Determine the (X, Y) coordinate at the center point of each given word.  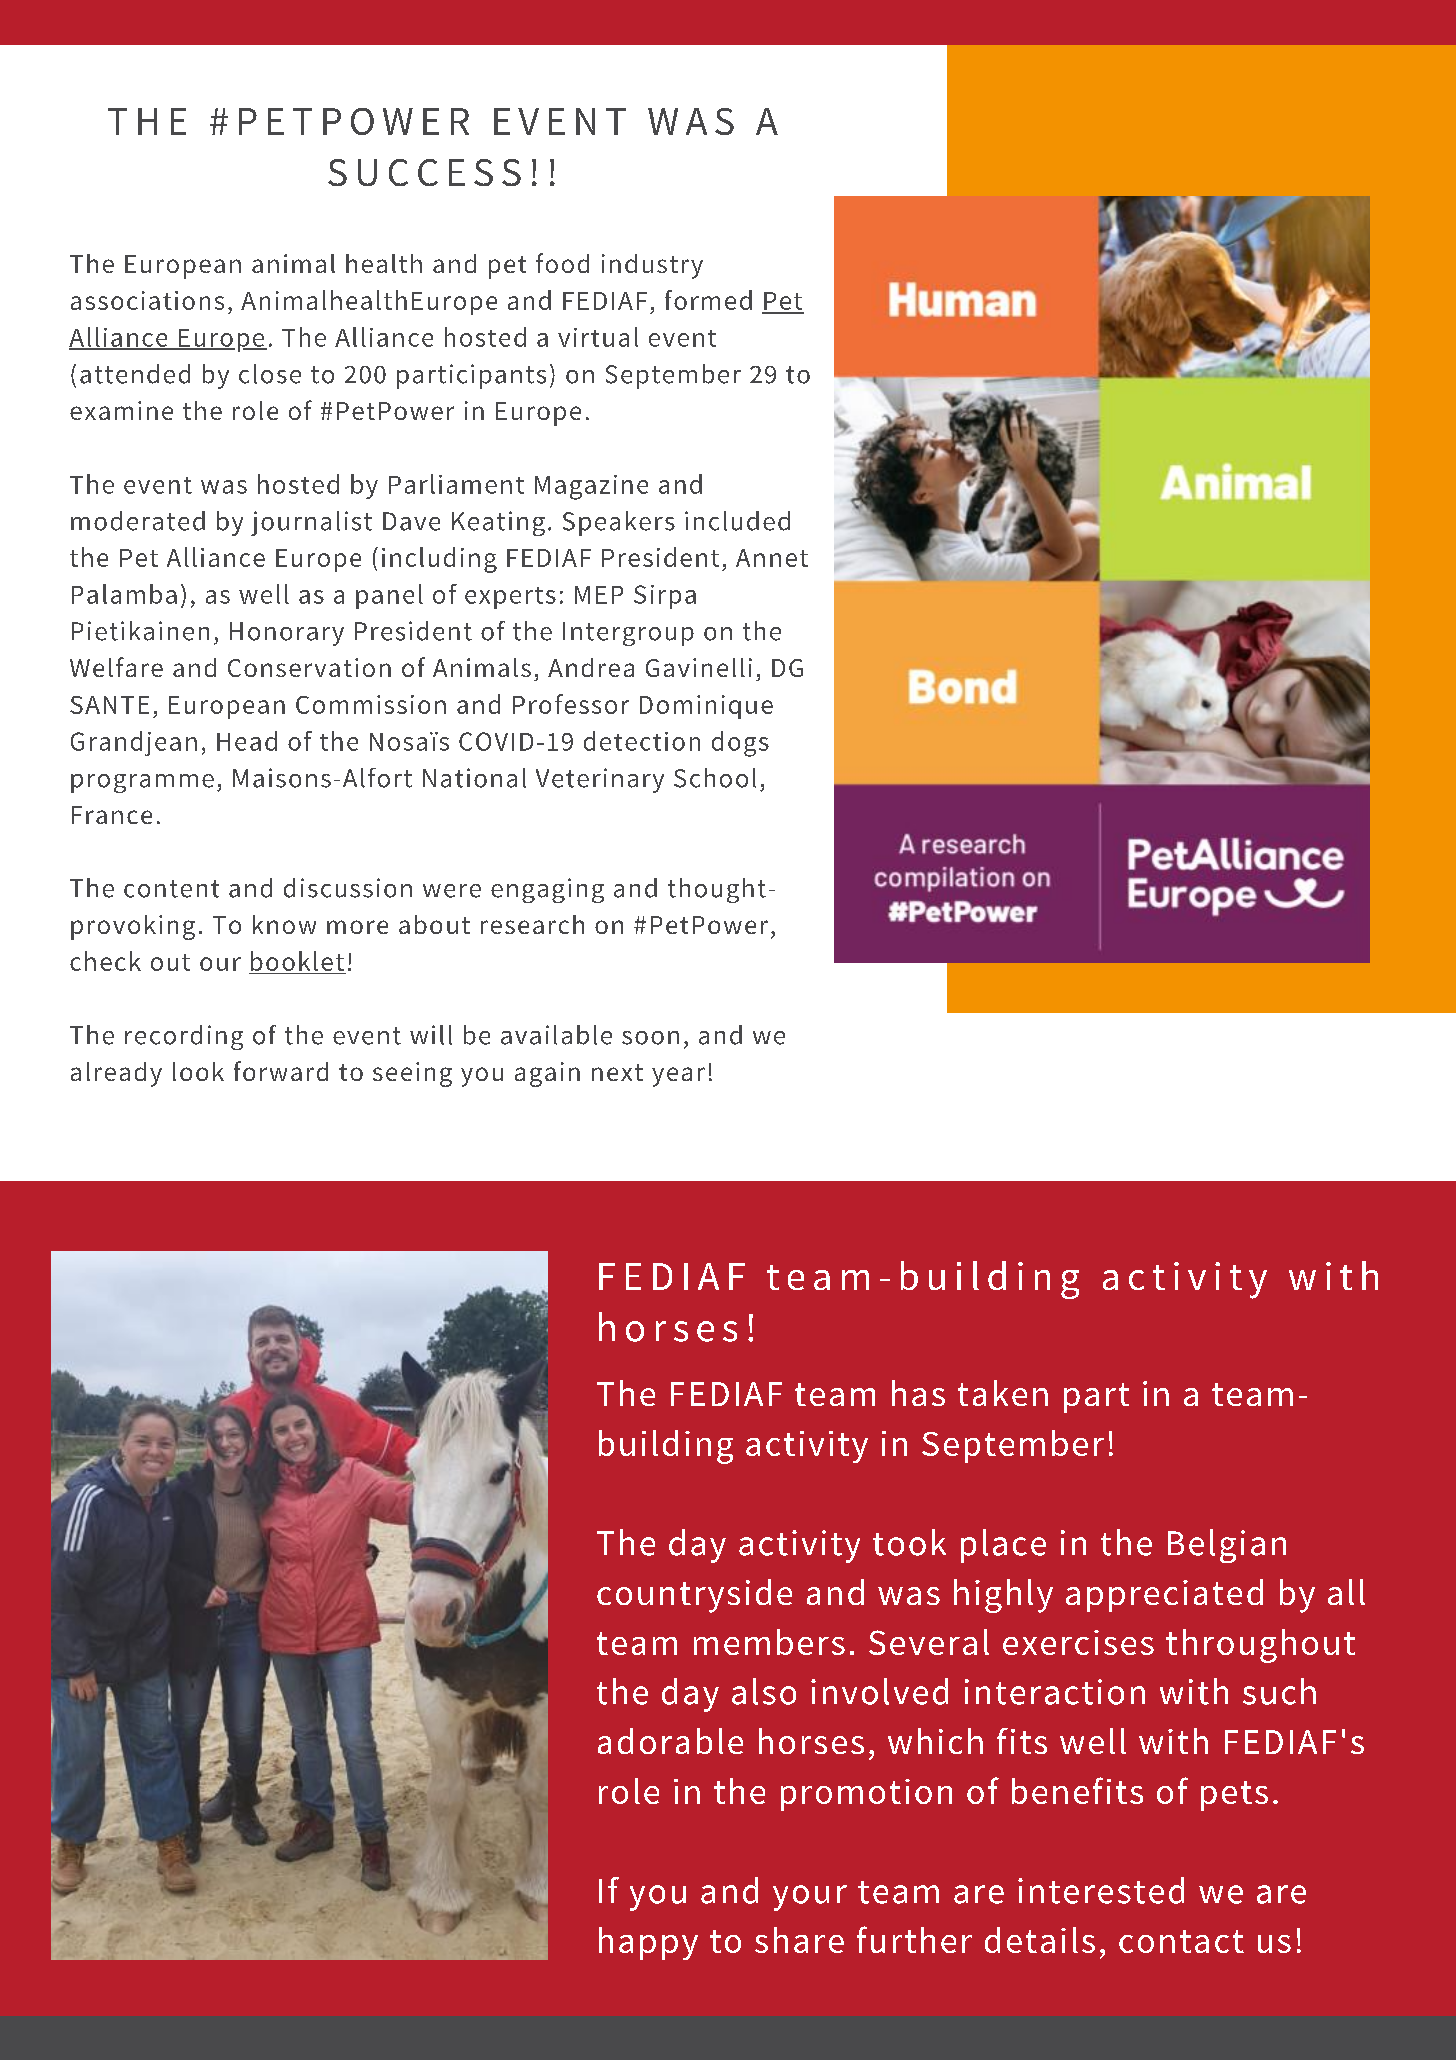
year (678, 1077)
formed (708, 300)
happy (648, 1943)
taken (1003, 1393)
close (270, 374)
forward (281, 1071)
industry (652, 266)
